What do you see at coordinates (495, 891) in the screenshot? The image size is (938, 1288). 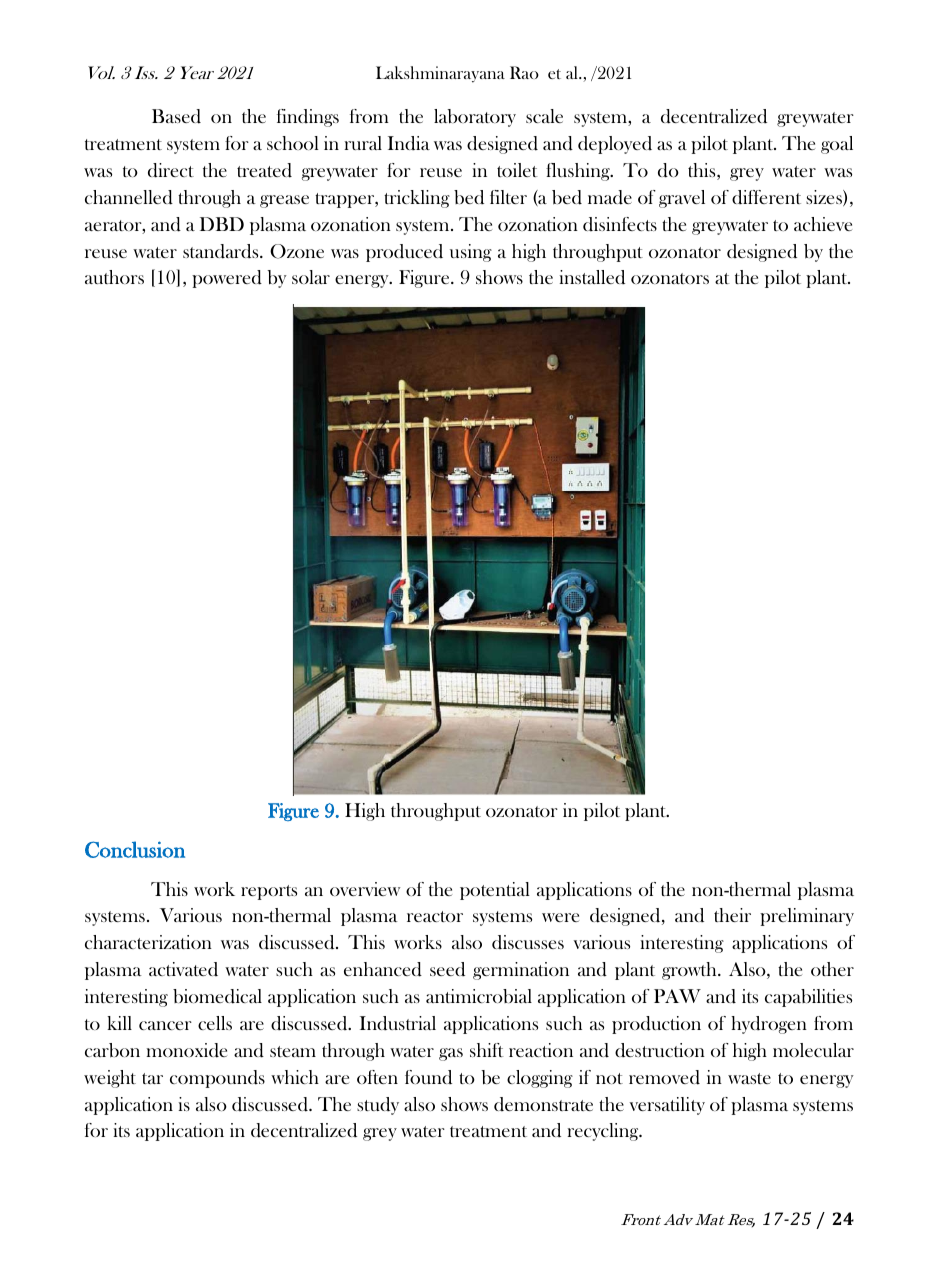 I see `potential` at bounding box center [495, 891].
